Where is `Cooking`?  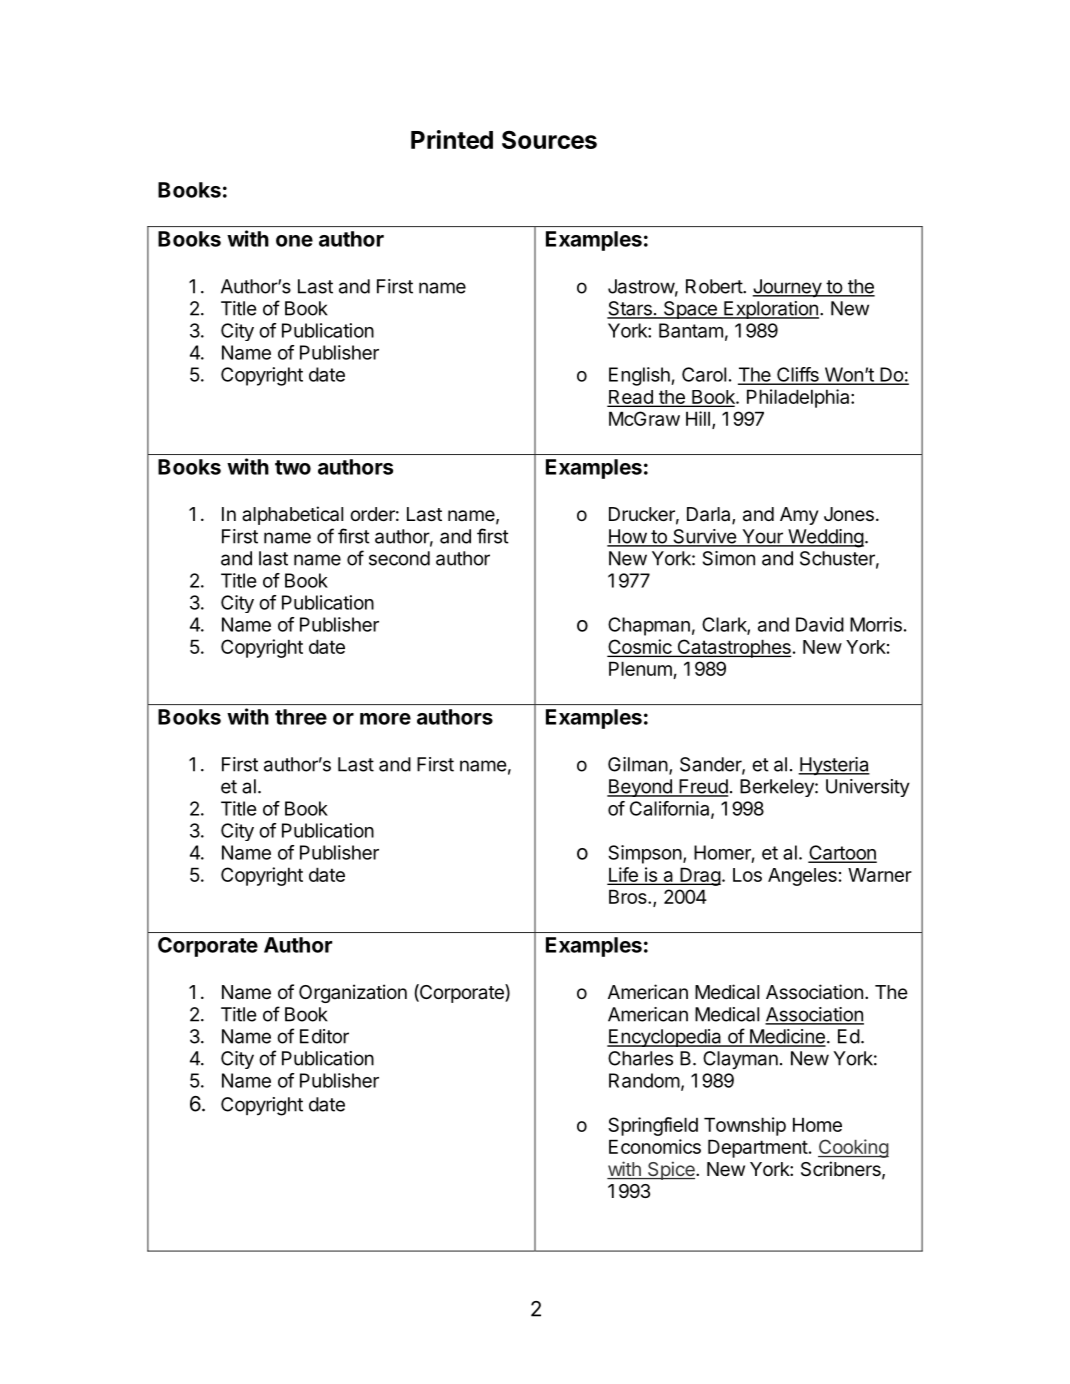 Cooking is located at coordinates (853, 1148).
